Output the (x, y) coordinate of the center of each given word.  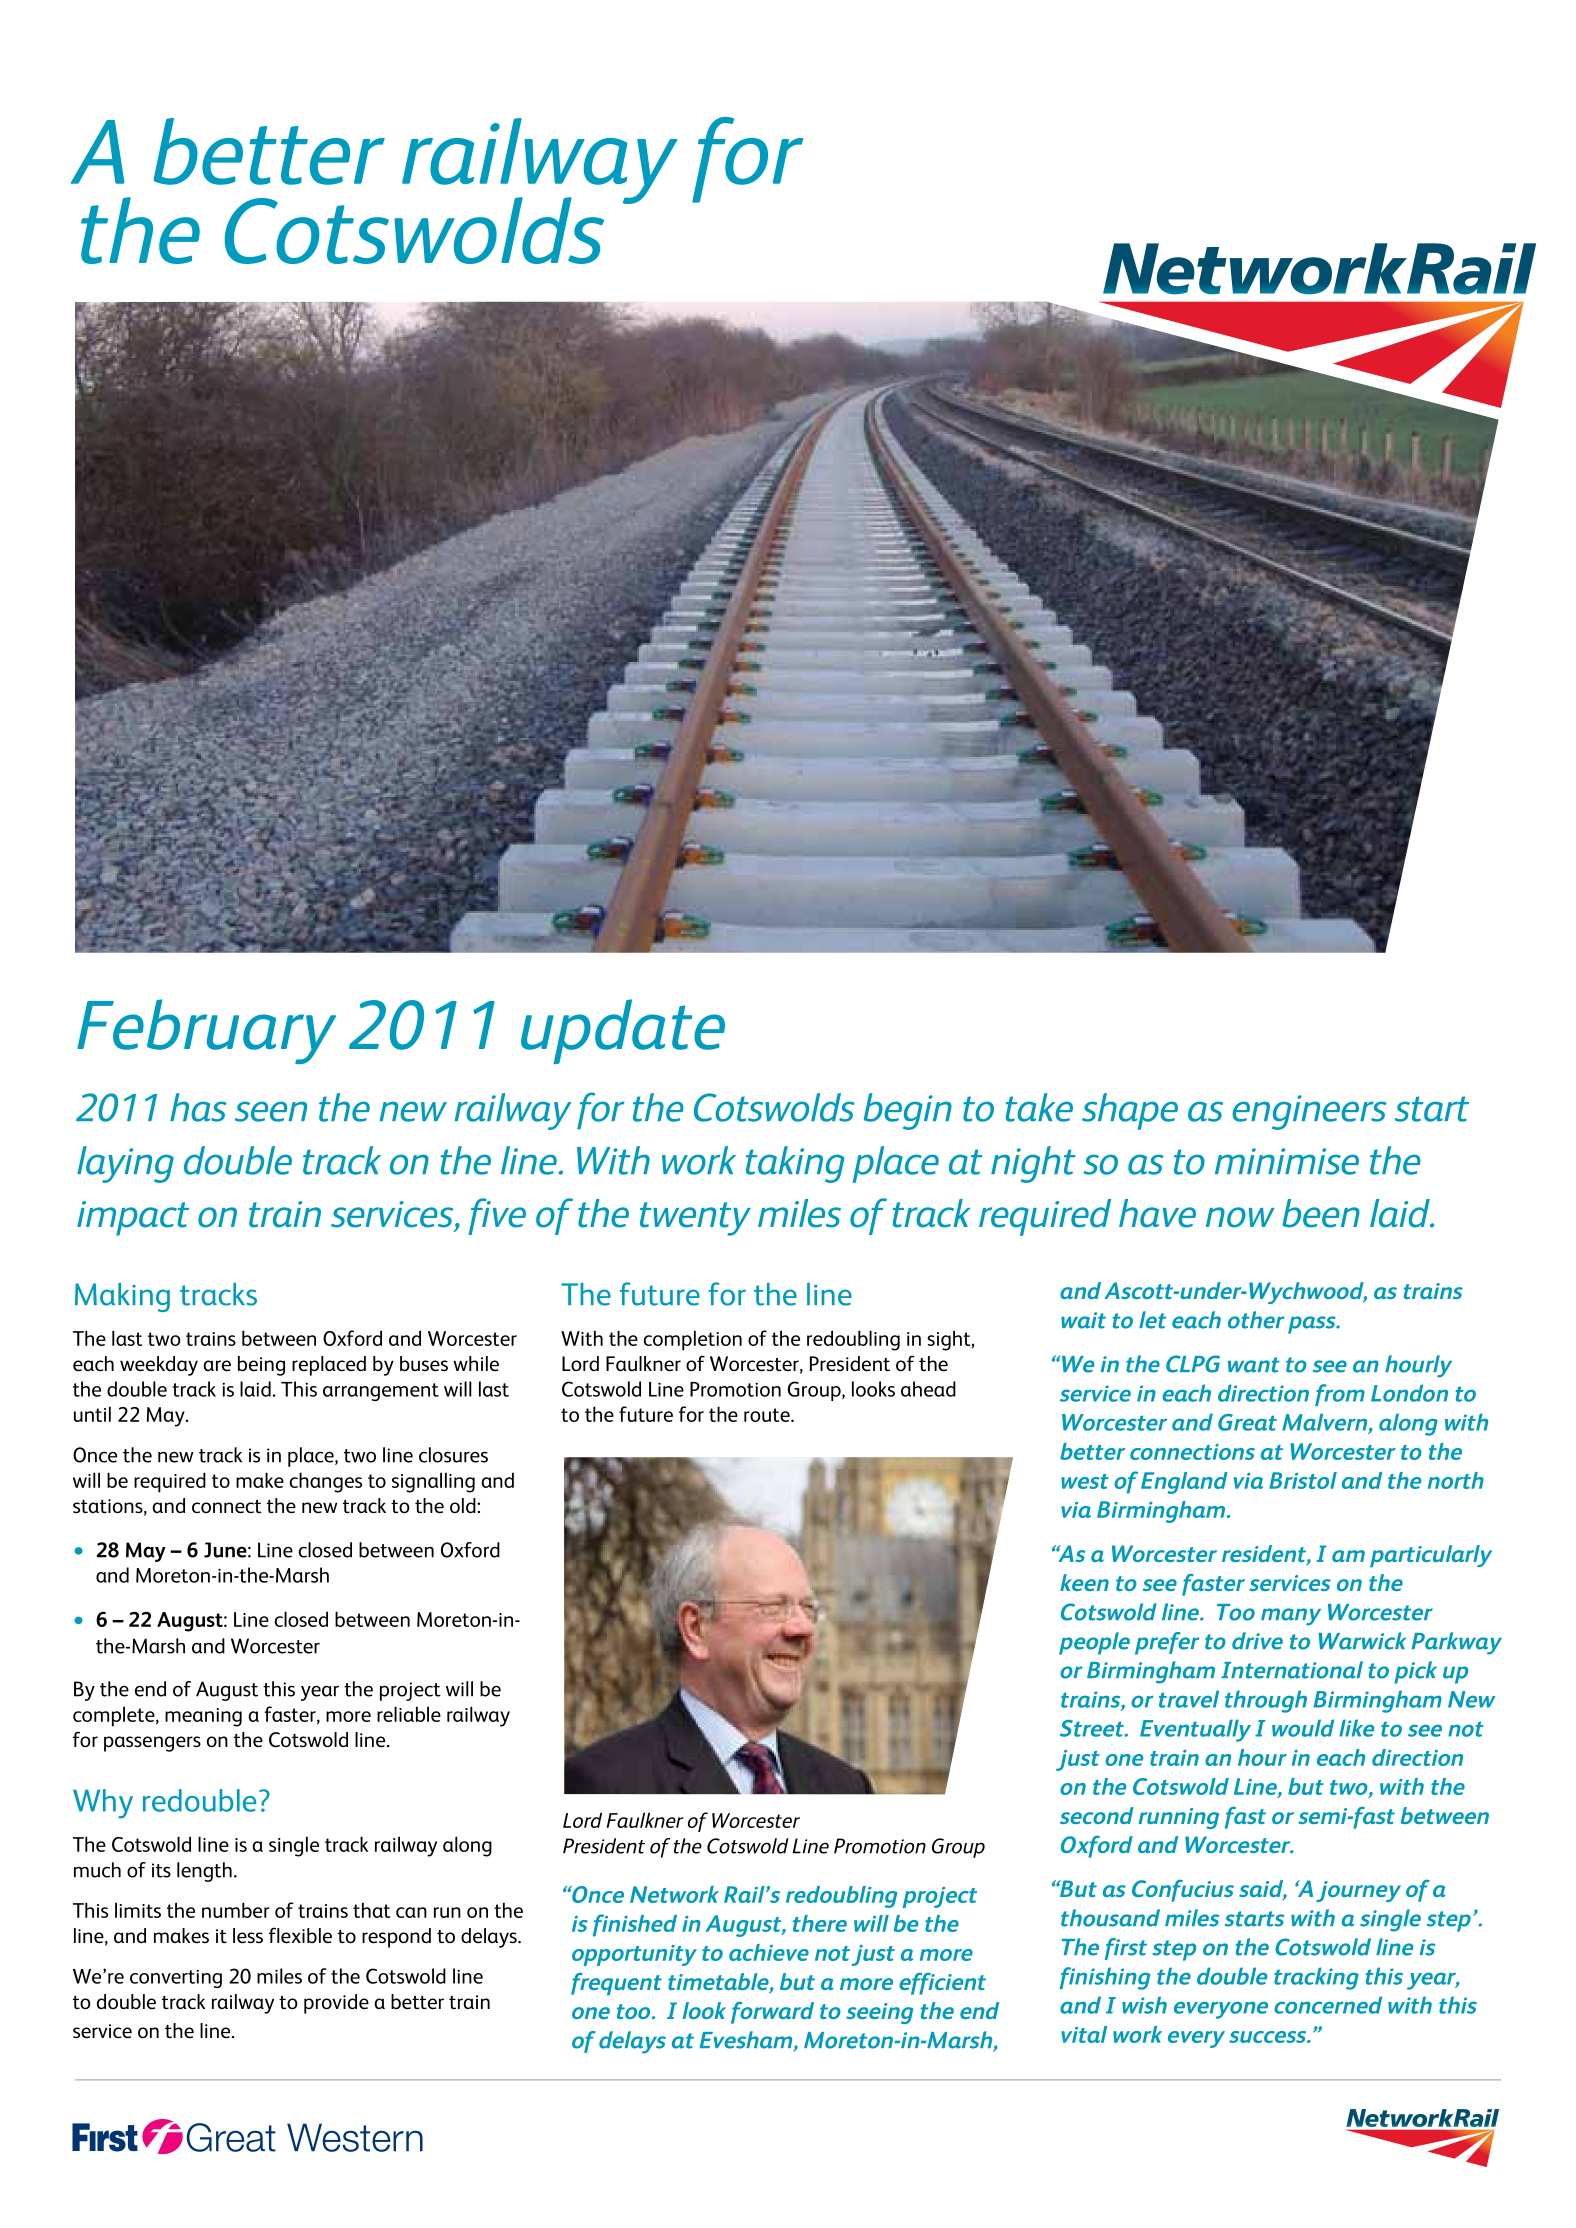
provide (336, 2004)
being (261, 1366)
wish (1144, 2005)
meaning (203, 1717)
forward (772, 2013)
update (623, 1031)
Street (1093, 1728)
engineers (1309, 1112)
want (1254, 1365)
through (1266, 1701)
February (206, 1031)
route (768, 1415)
